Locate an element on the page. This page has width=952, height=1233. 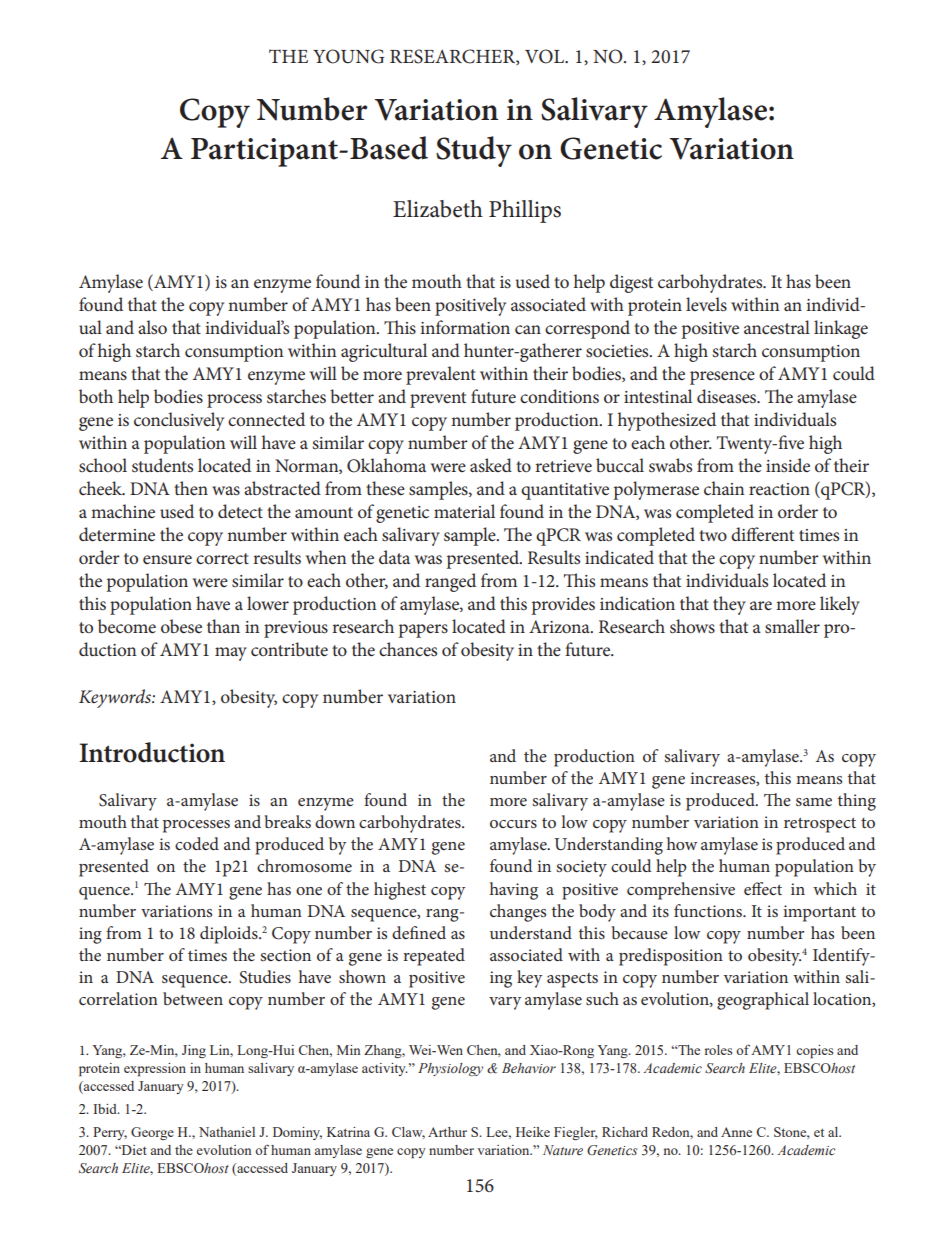
inside is located at coordinates (788, 465).
